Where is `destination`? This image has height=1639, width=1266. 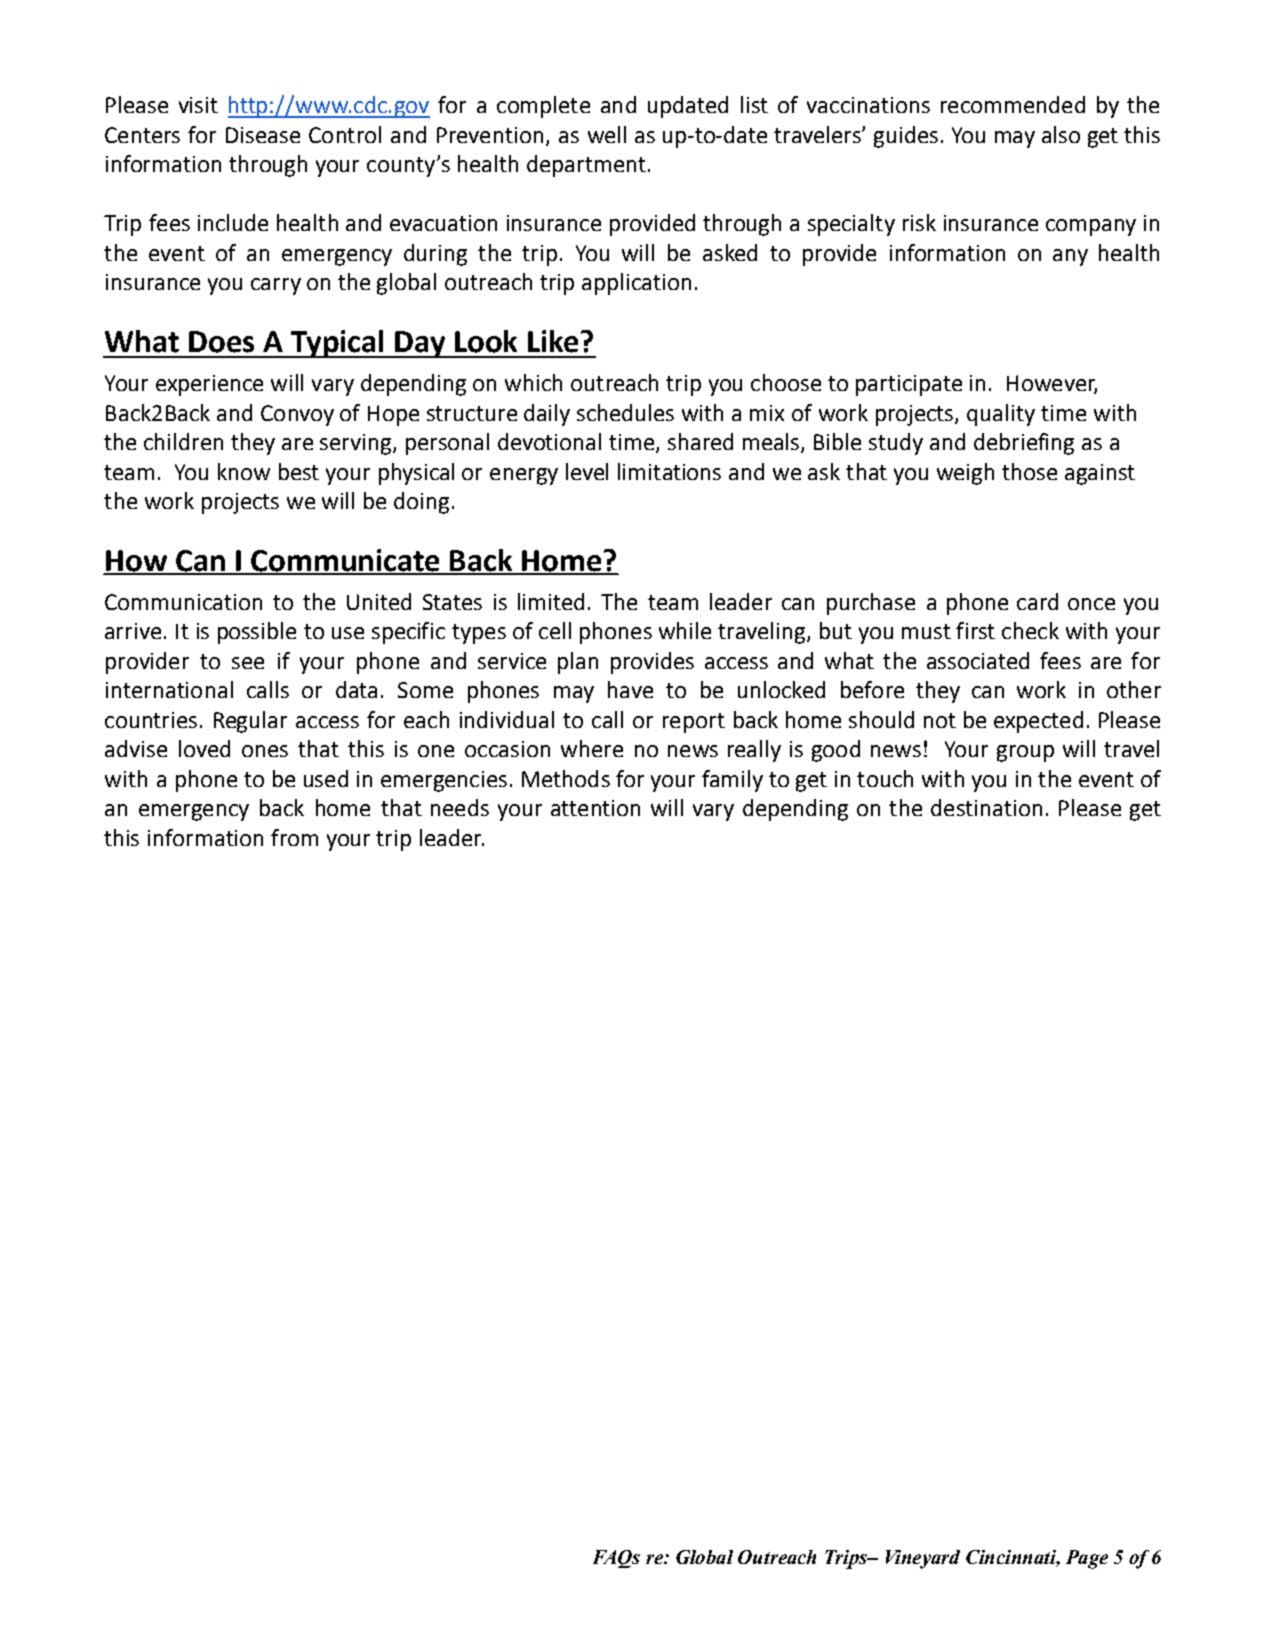 destination is located at coordinates (986, 807).
